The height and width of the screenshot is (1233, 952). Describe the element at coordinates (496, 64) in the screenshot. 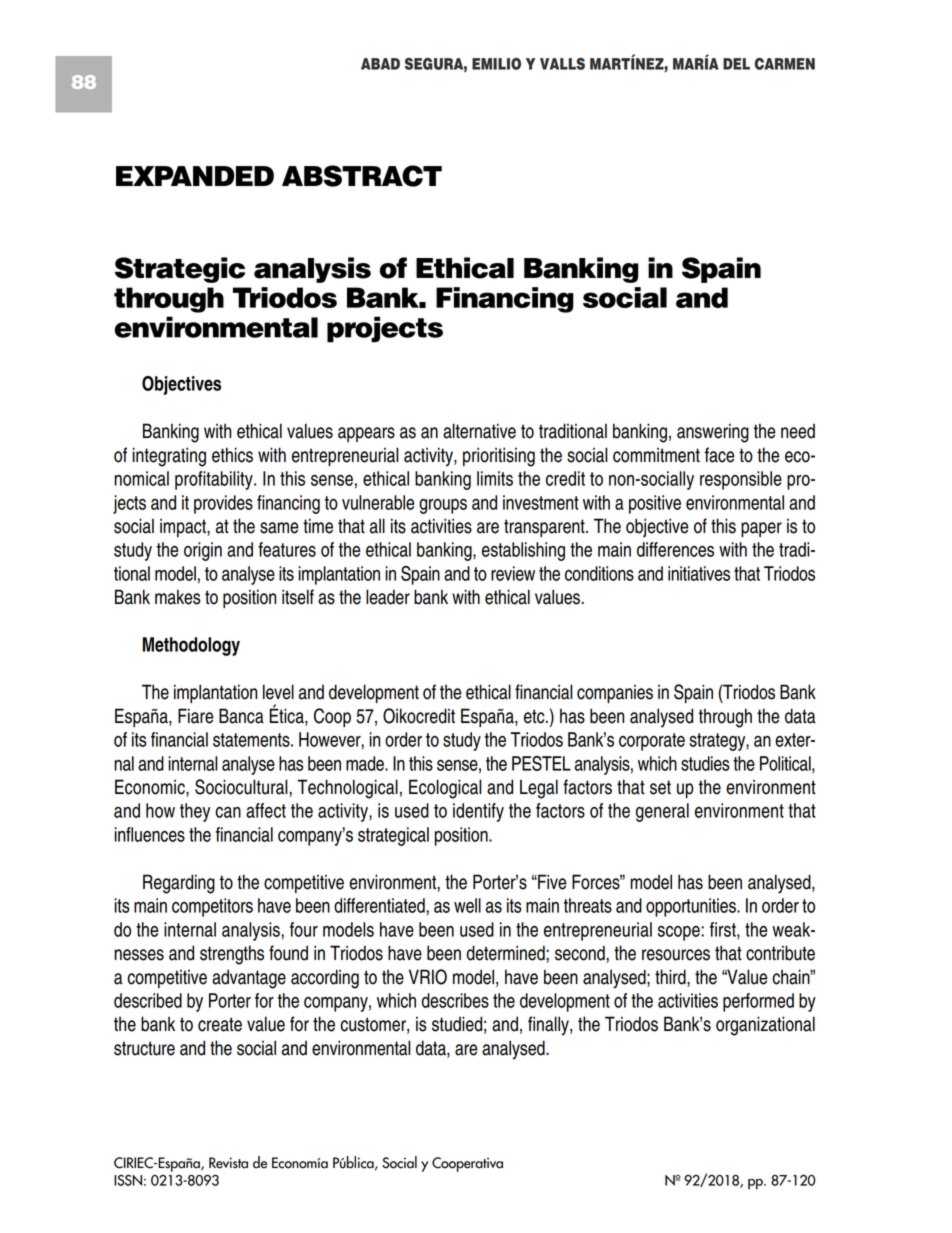

I see `EMILIO` at that location.
